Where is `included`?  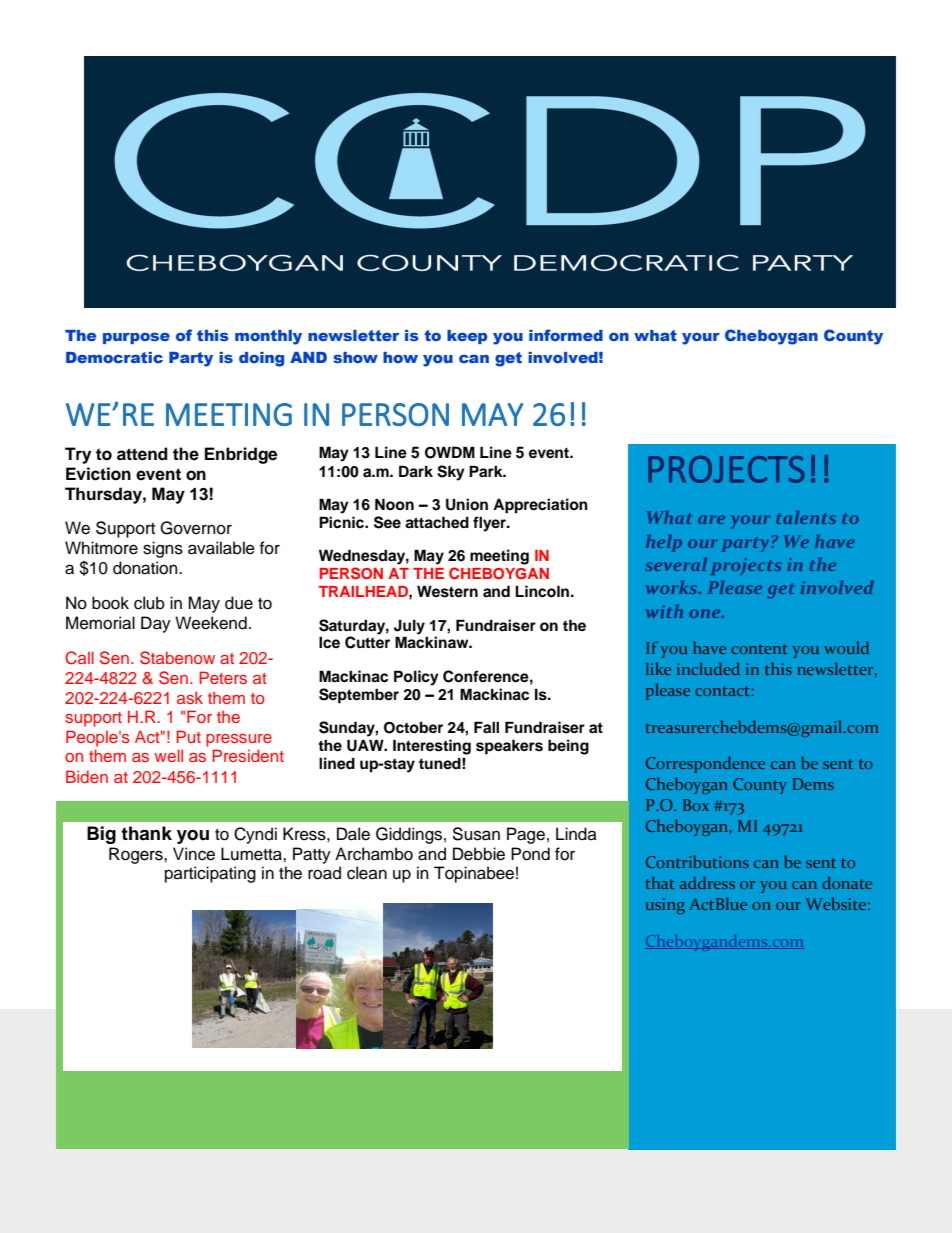
included is located at coordinates (708, 668).
